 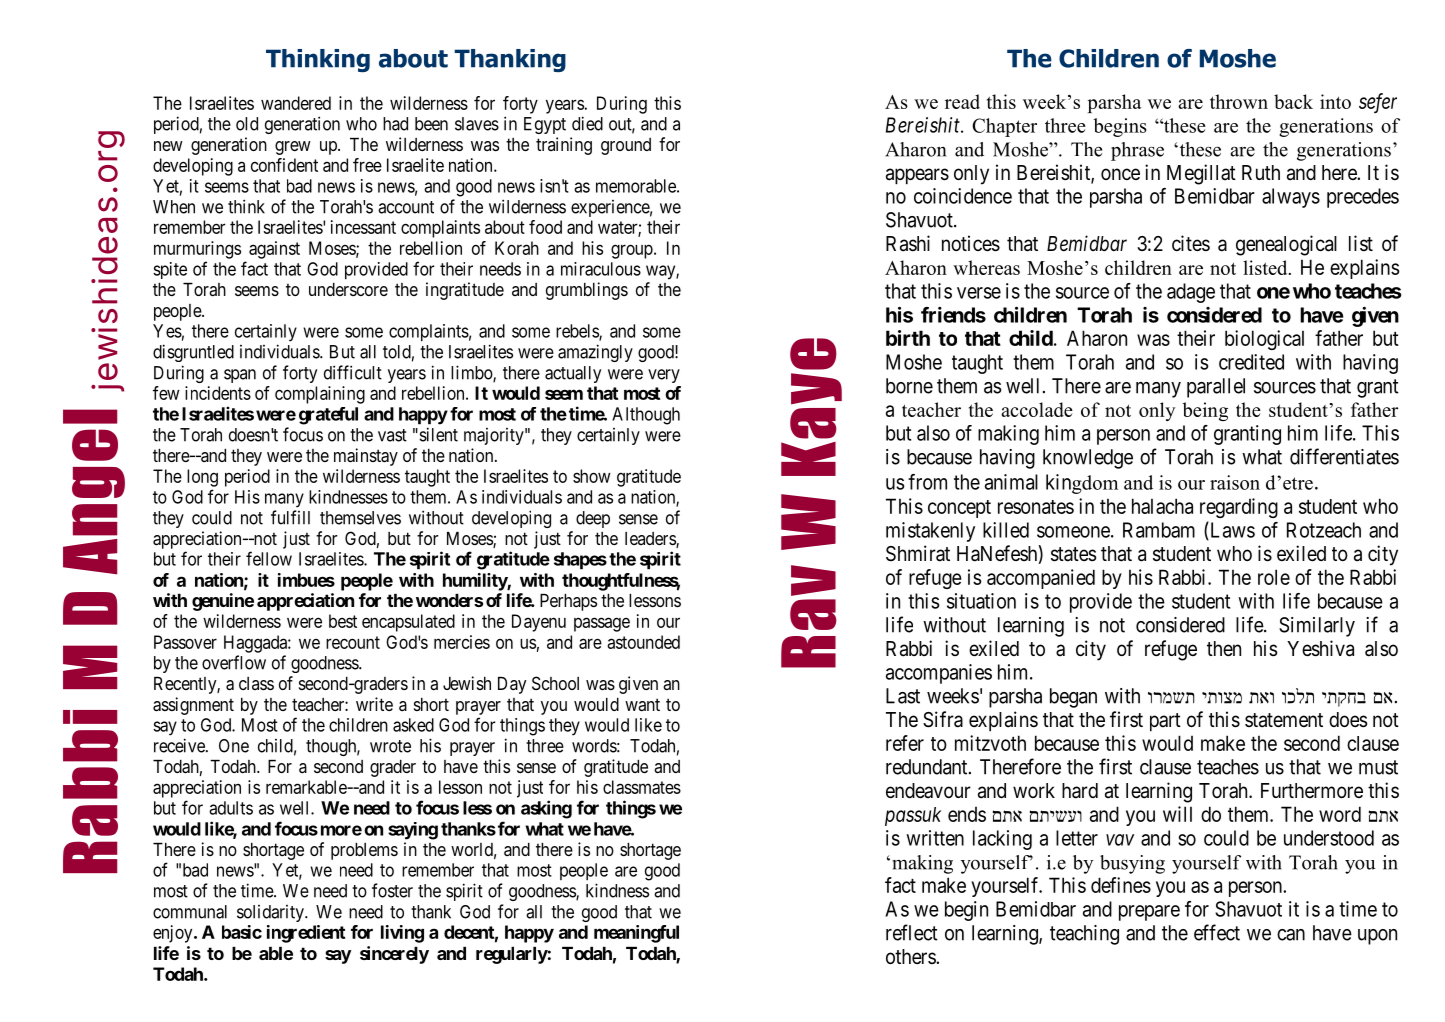 What do you see at coordinates (306, 934) in the screenshot?
I see `ingredient` at bounding box center [306, 934].
